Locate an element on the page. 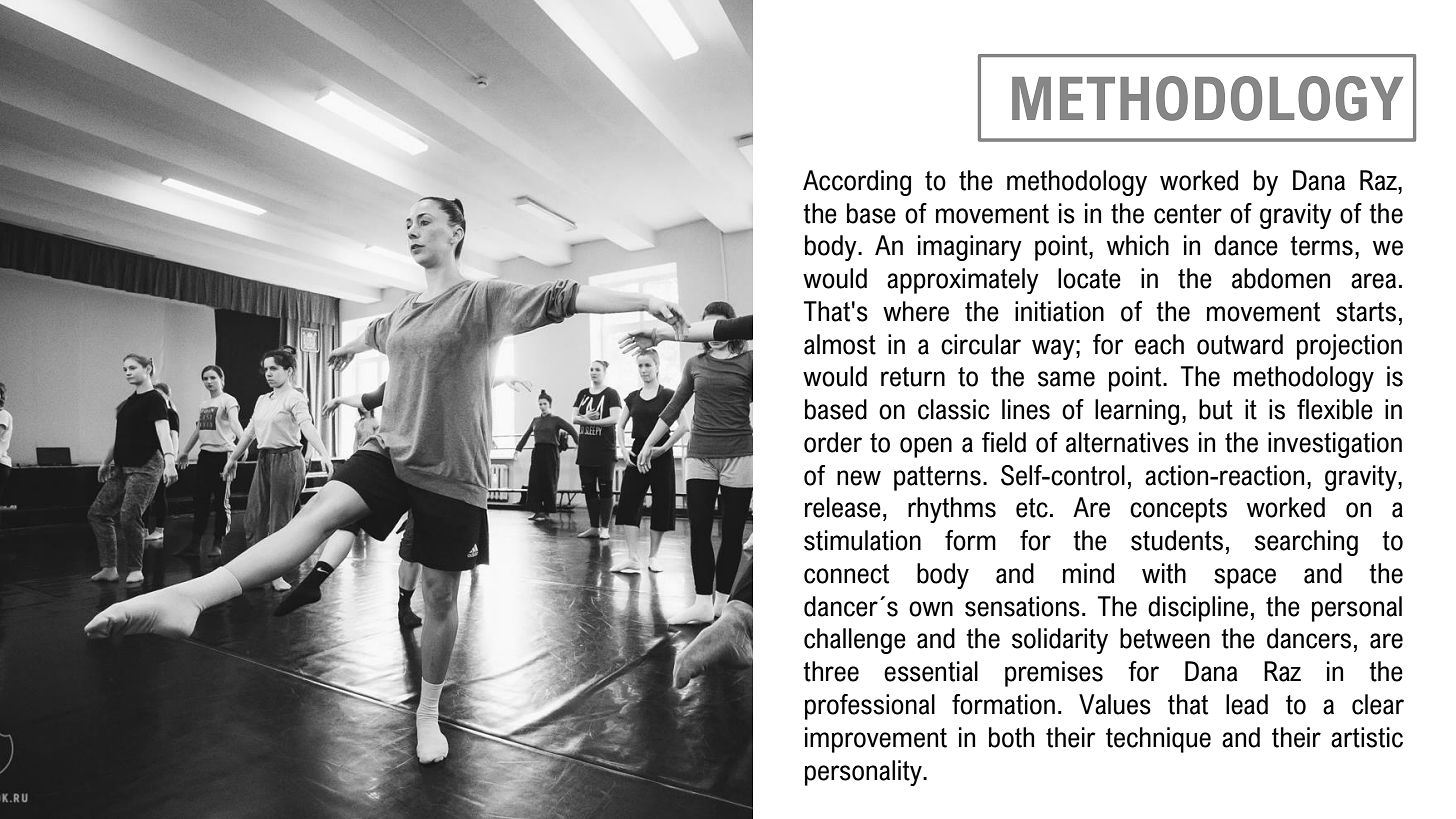 The width and height of the image is (1456, 819). Values is located at coordinates (1115, 704).
